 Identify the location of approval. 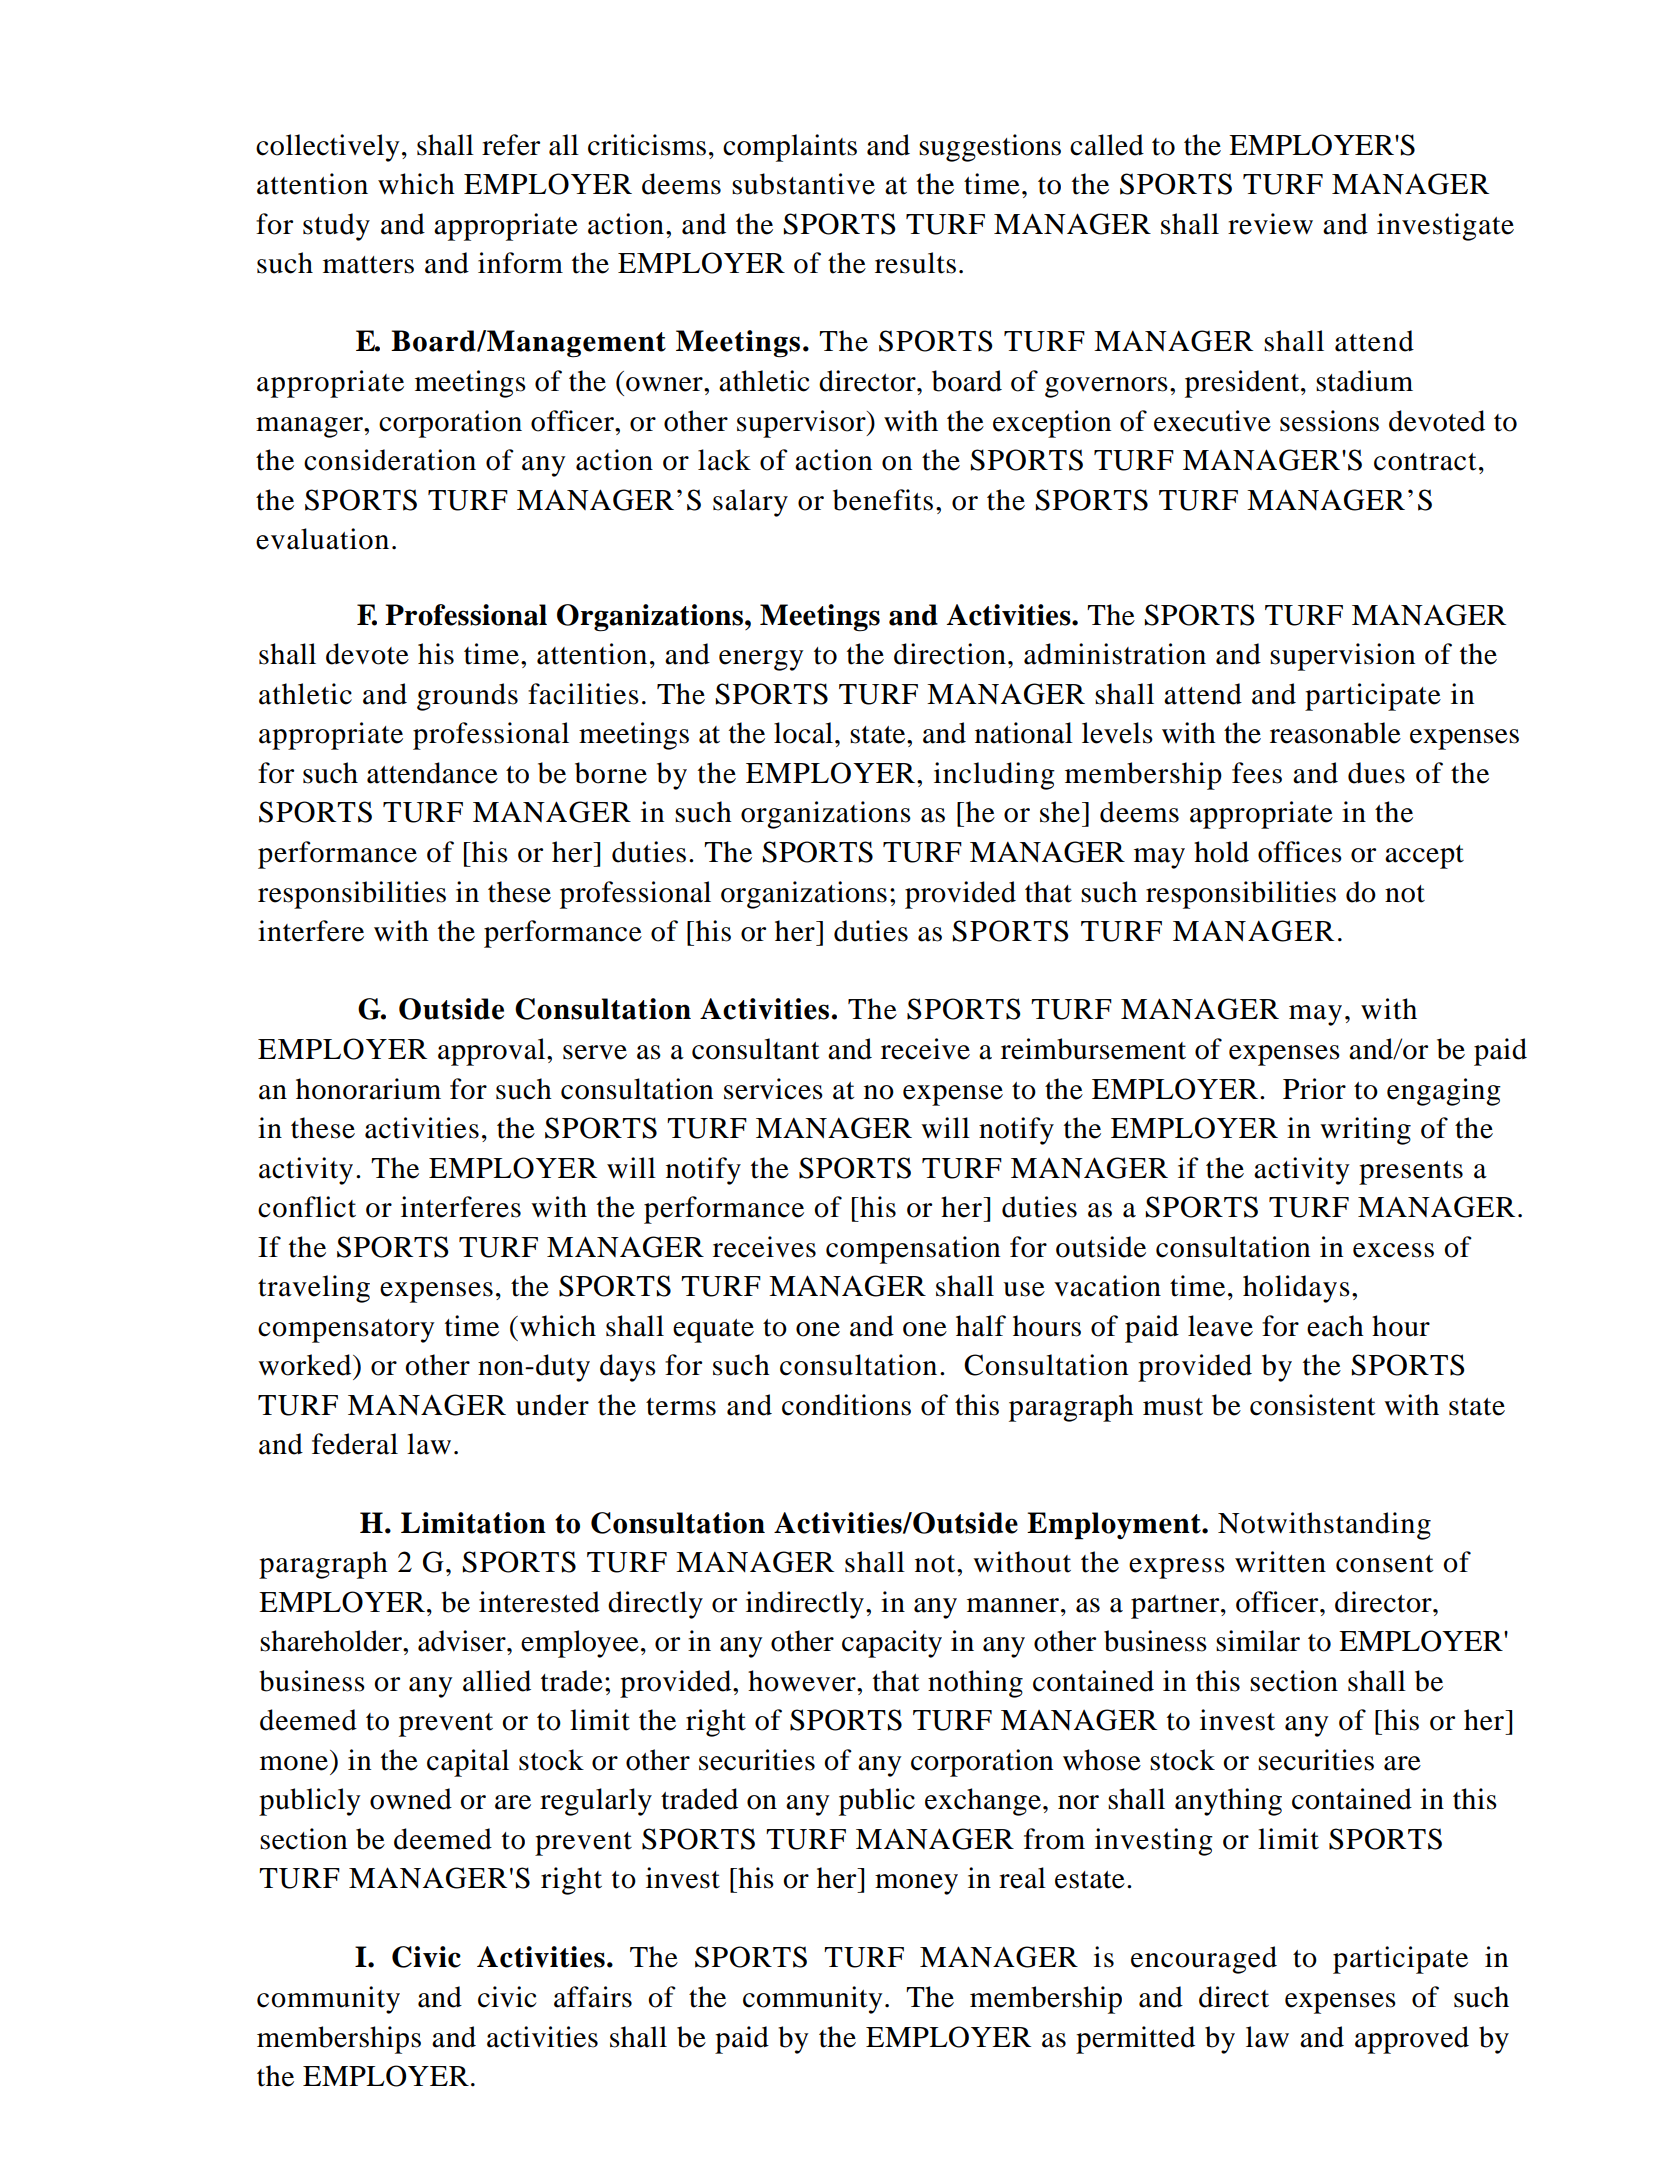
(493, 1052).
